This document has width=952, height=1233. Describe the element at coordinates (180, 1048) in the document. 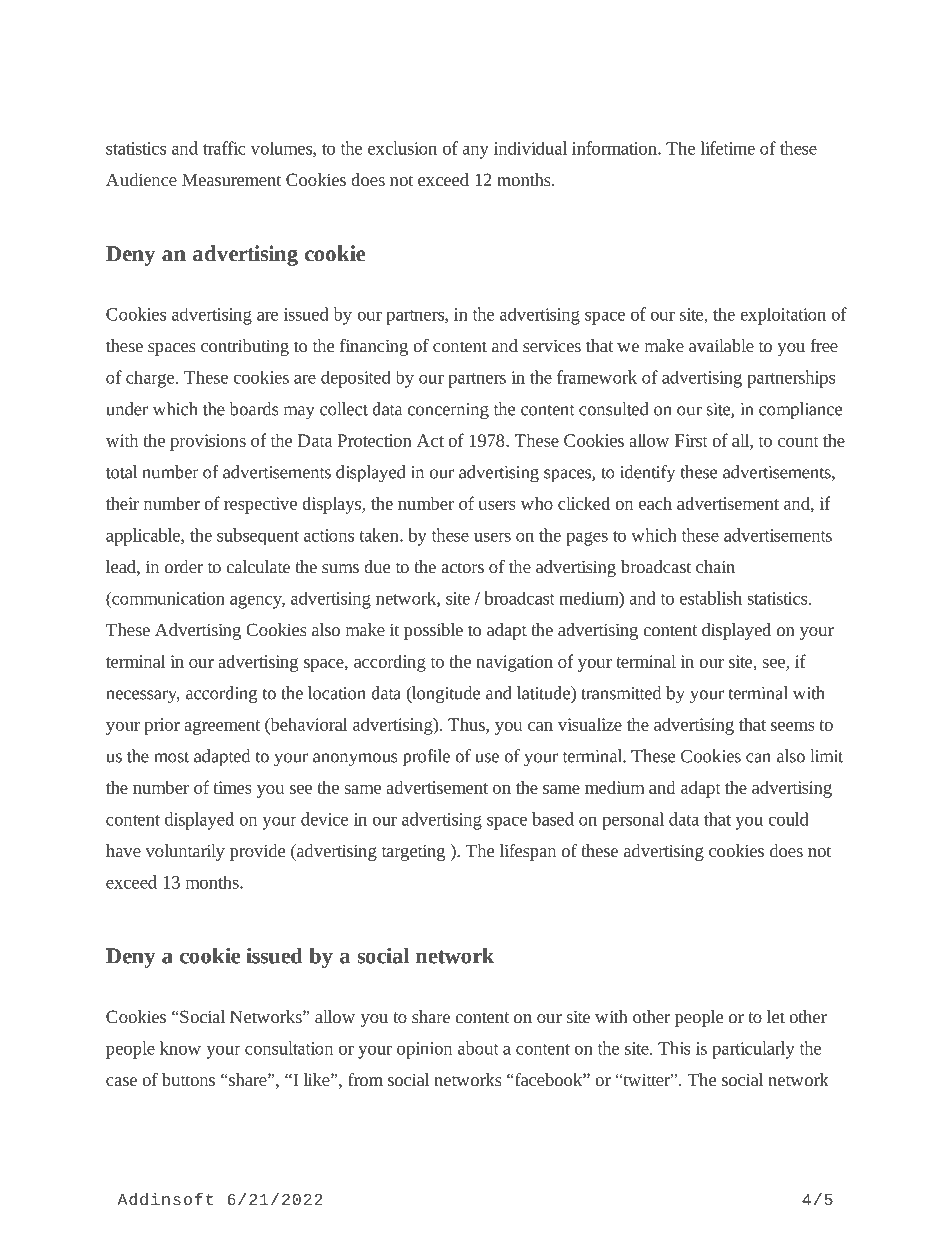

I see `know` at that location.
